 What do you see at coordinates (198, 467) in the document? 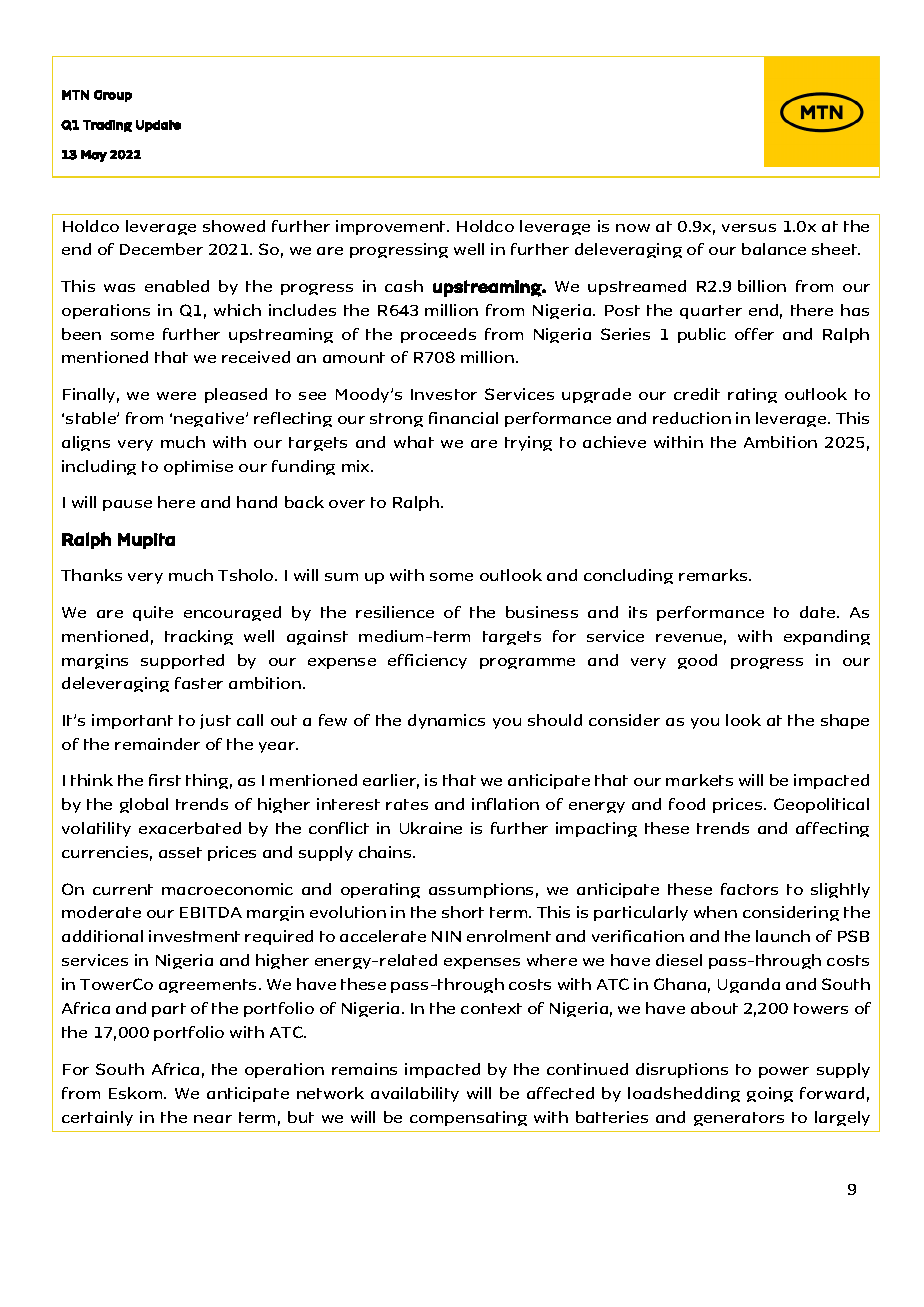
I see `optimise` at bounding box center [198, 467].
